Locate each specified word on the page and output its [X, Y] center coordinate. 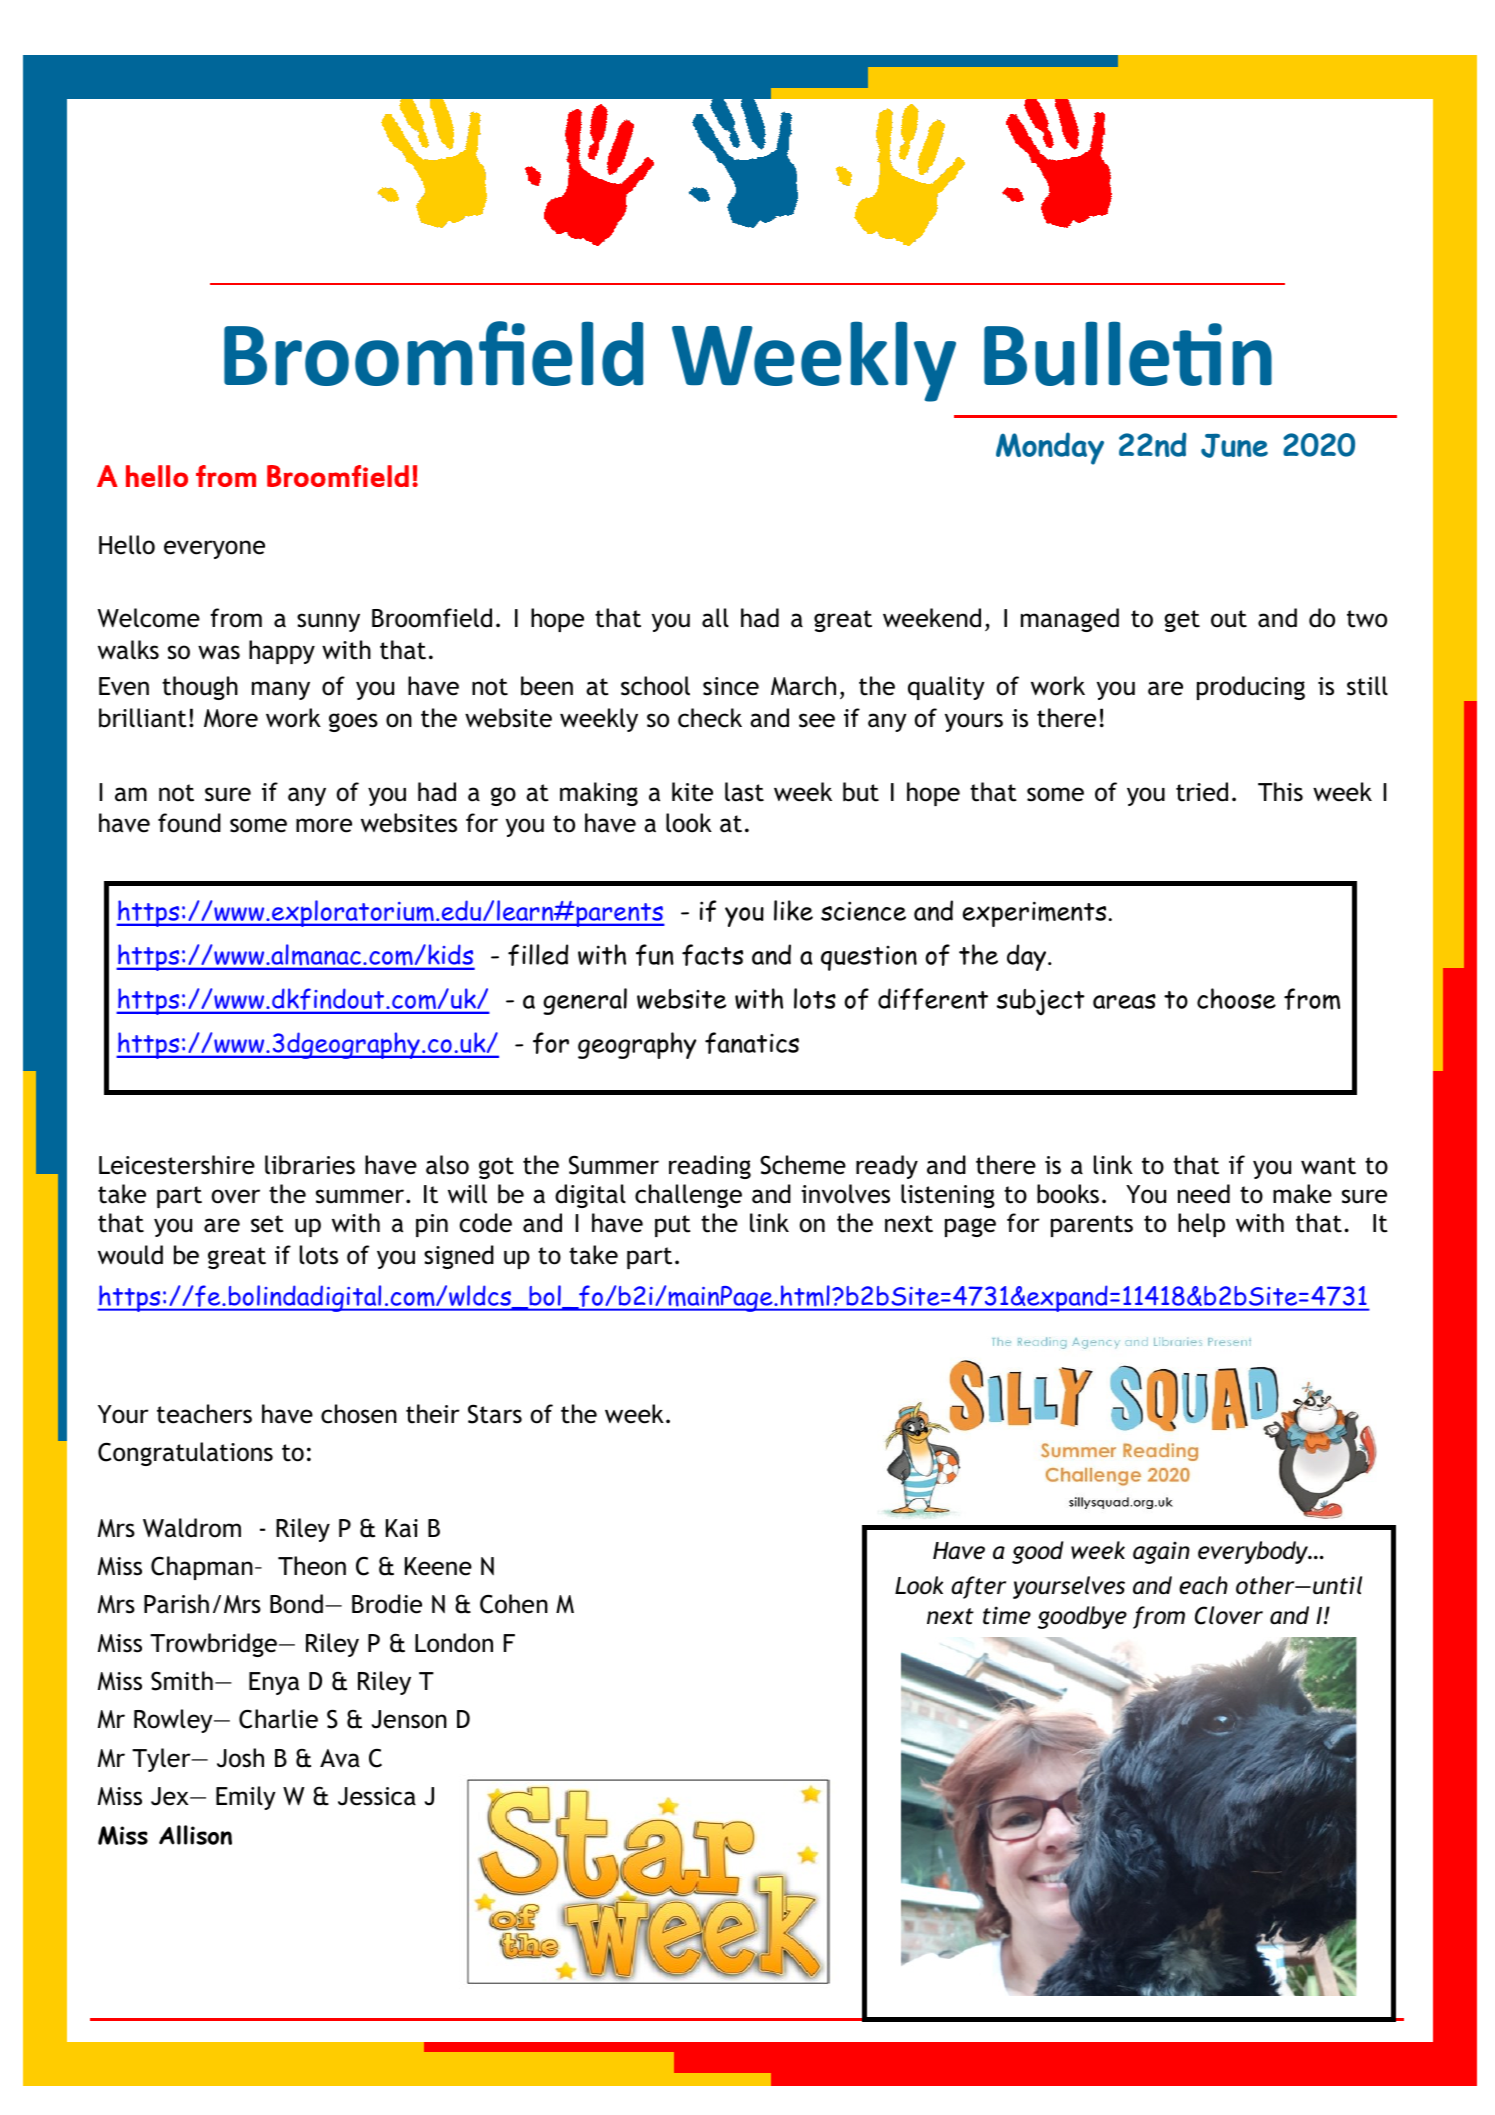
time [1007, 1615]
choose [1236, 998]
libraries [310, 1165]
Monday [1050, 448]
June [1234, 446]
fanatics [752, 1043]
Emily [246, 1798]
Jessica [377, 1796]
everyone [214, 549]
